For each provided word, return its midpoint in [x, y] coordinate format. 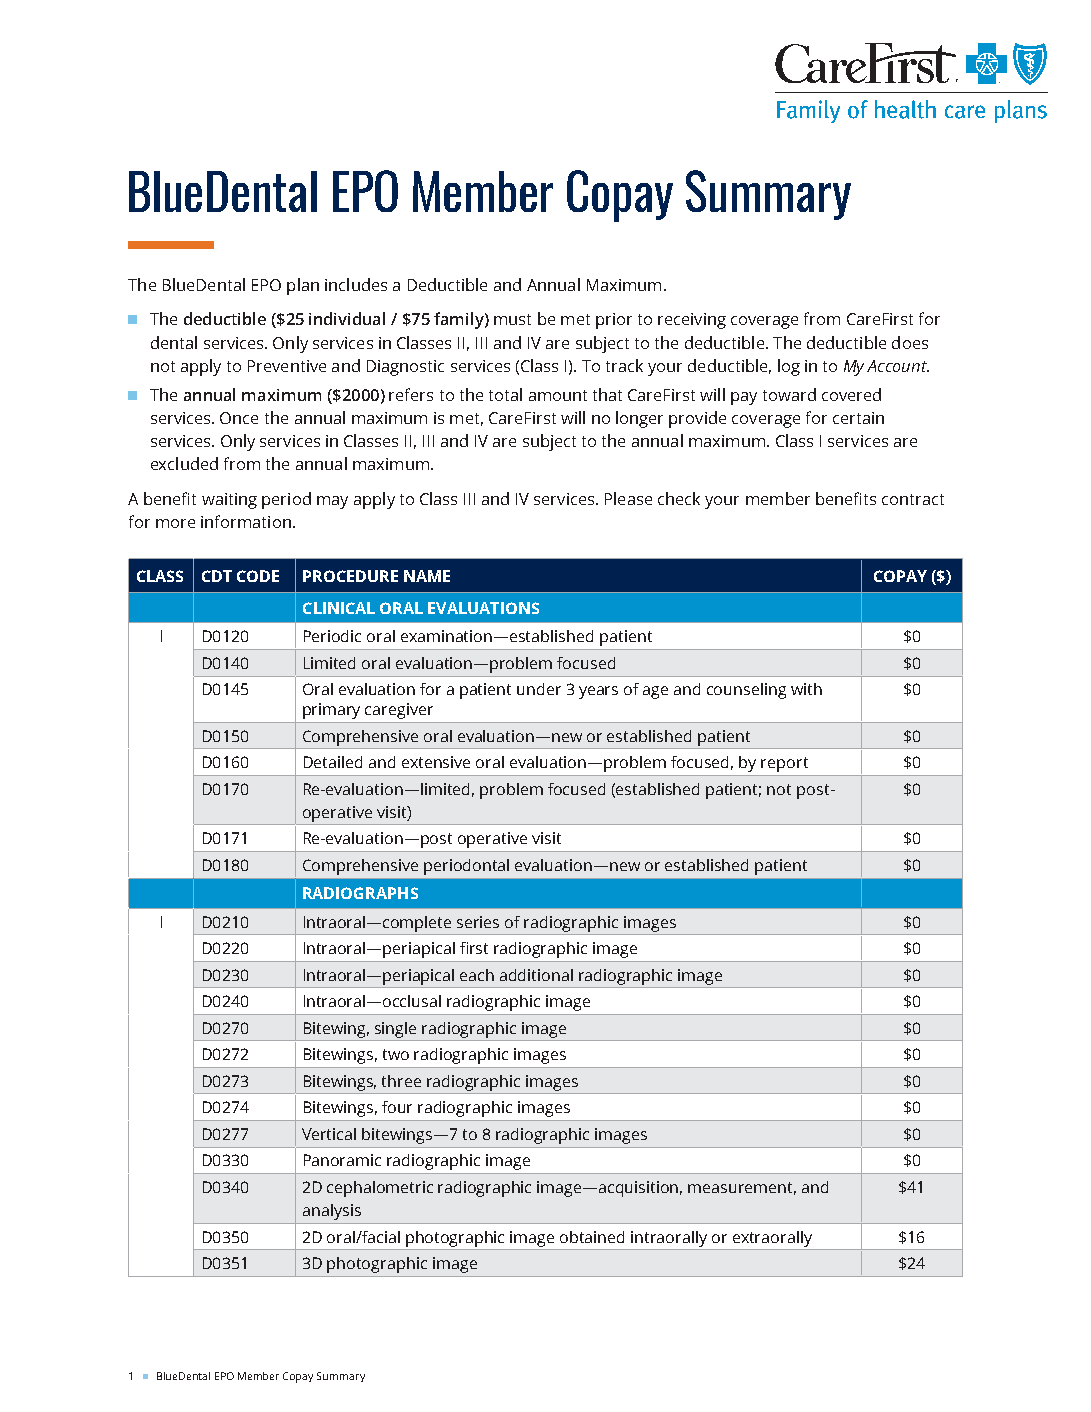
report [784, 764]
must [512, 319]
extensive [436, 762]
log [789, 367]
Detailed [333, 762]
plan [303, 286]
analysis [332, 1212]
